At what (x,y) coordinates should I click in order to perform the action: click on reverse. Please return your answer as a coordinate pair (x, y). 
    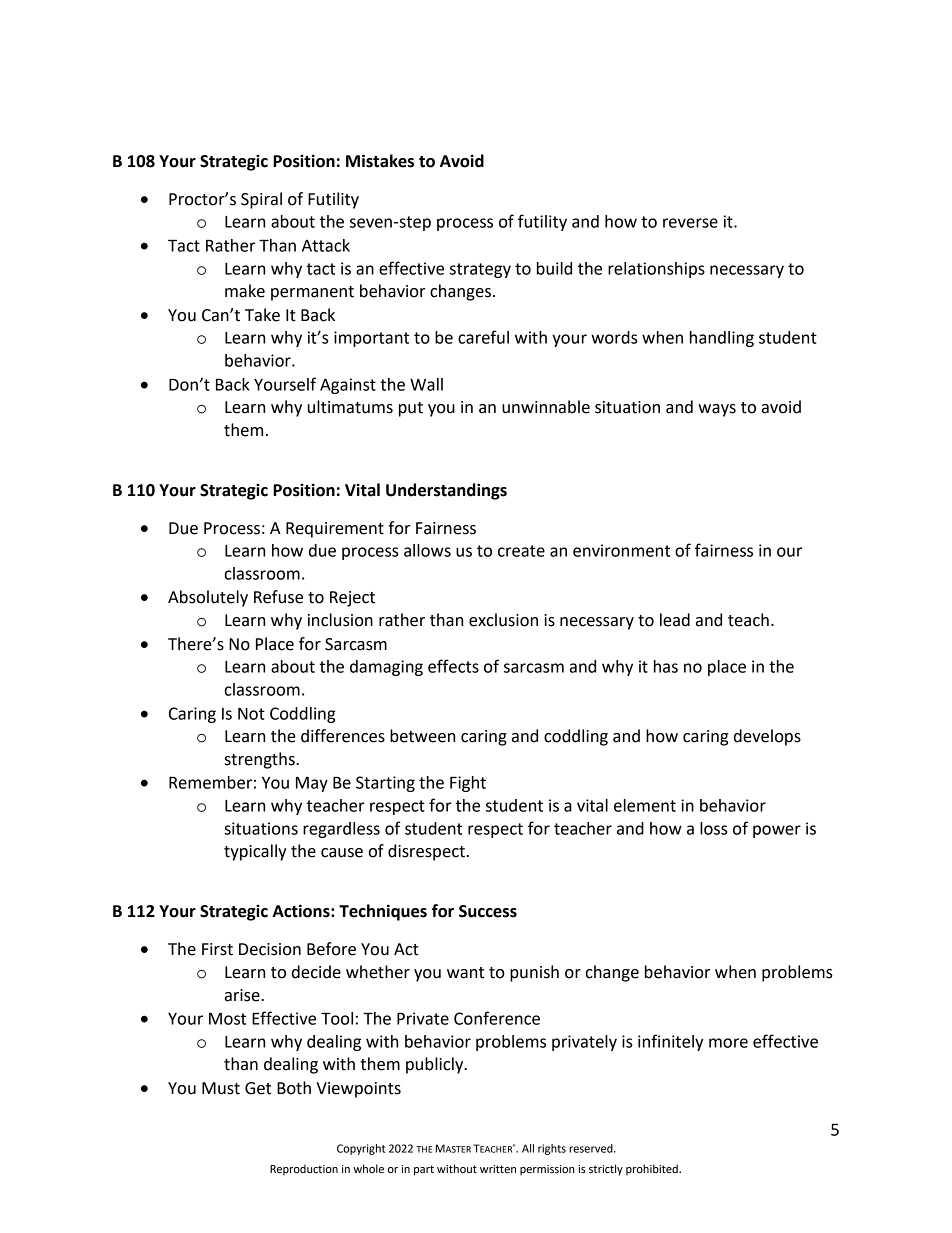
    Looking at the image, I should click on (690, 223).
